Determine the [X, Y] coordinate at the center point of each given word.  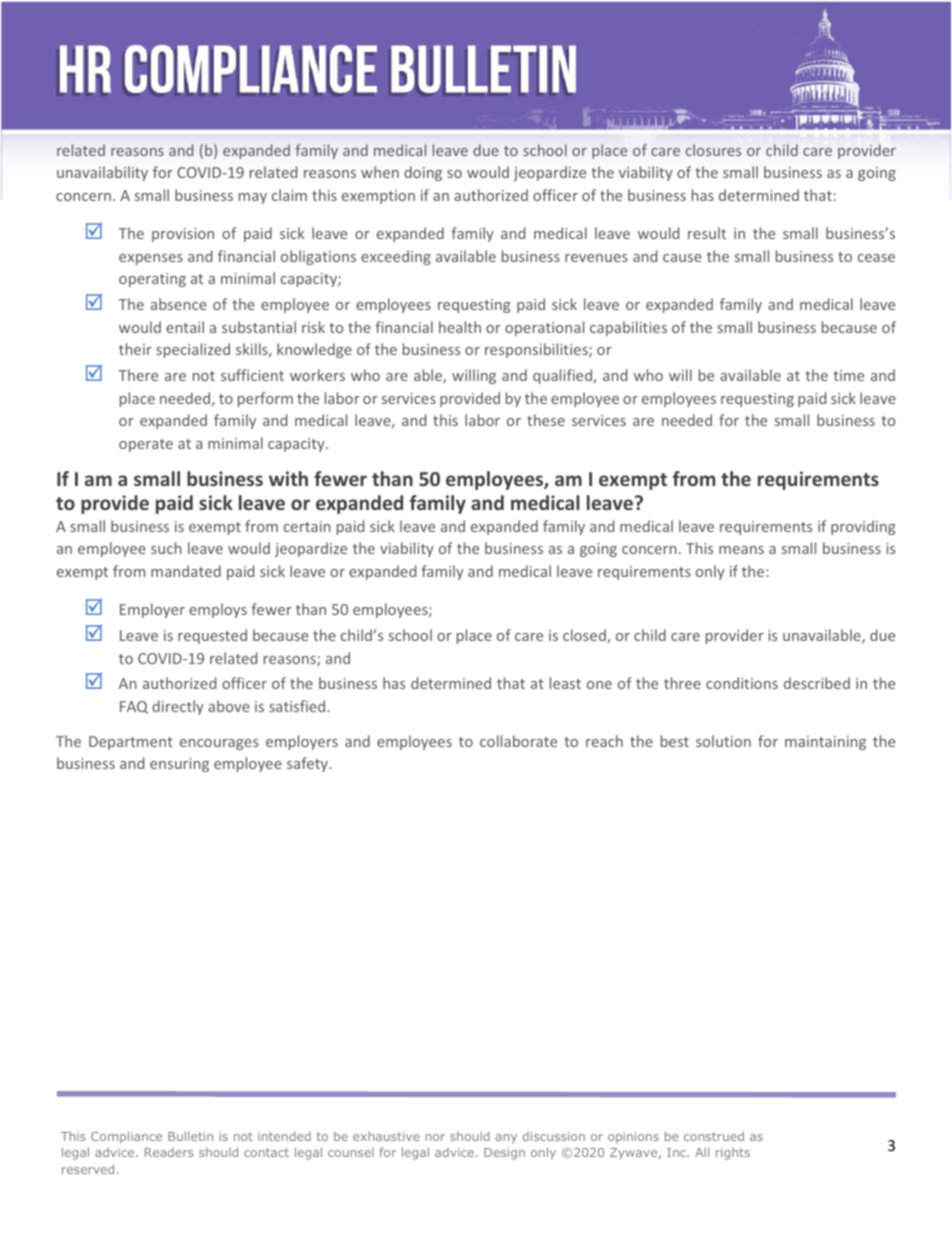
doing [423, 173]
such [166, 548]
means [741, 550]
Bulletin [190, 1136]
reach [604, 741]
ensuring [179, 765]
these [546, 420]
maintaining [825, 743]
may [253, 198]
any [506, 1139]
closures [713, 150]
